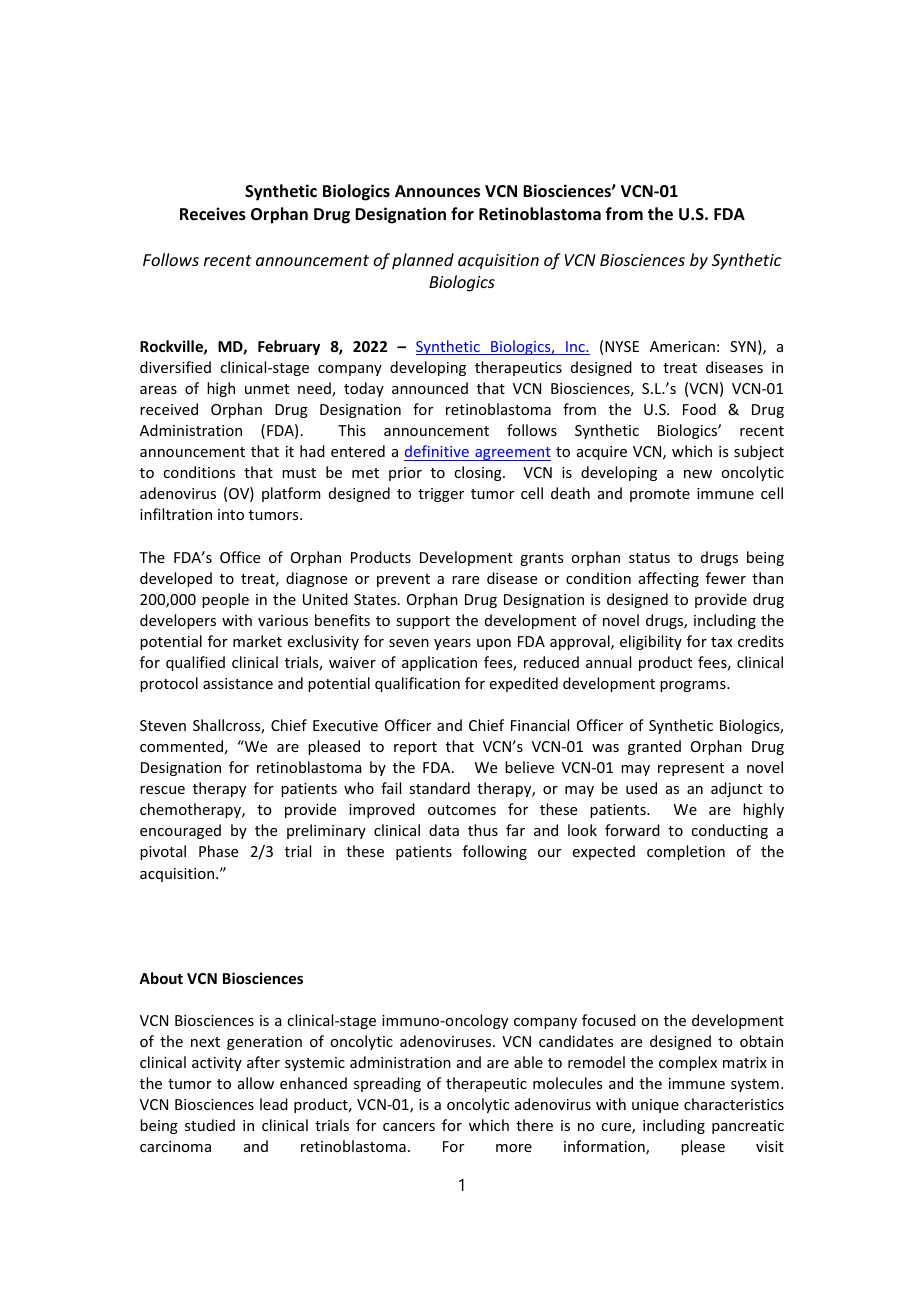 Image resolution: width=924 pixels, height=1308 pixels. What do you see at coordinates (439, 663) in the document?
I see `application` at bounding box center [439, 663].
